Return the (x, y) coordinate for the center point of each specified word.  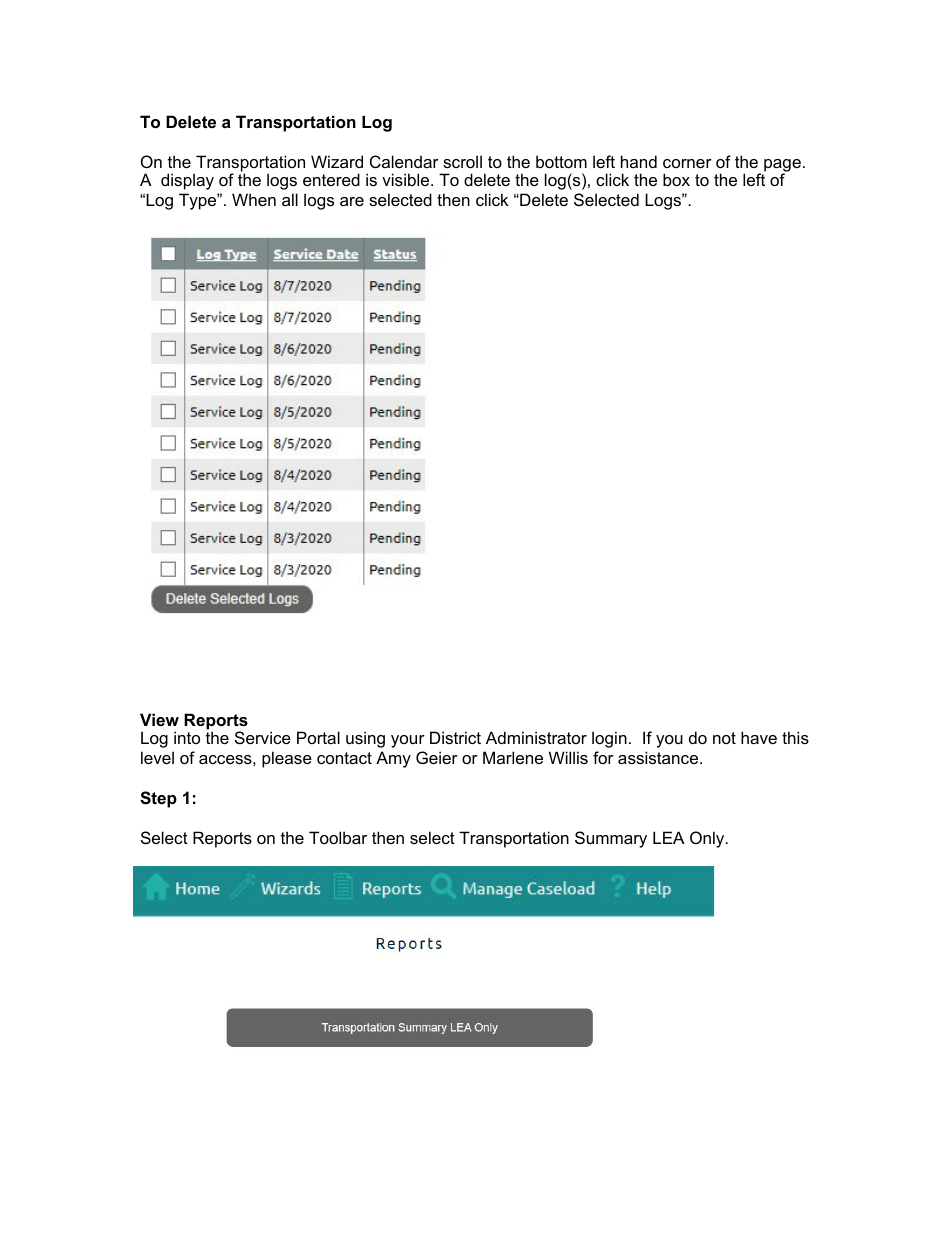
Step (158, 799)
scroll (462, 161)
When (254, 199)
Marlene (513, 757)
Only (708, 839)
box (676, 179)
